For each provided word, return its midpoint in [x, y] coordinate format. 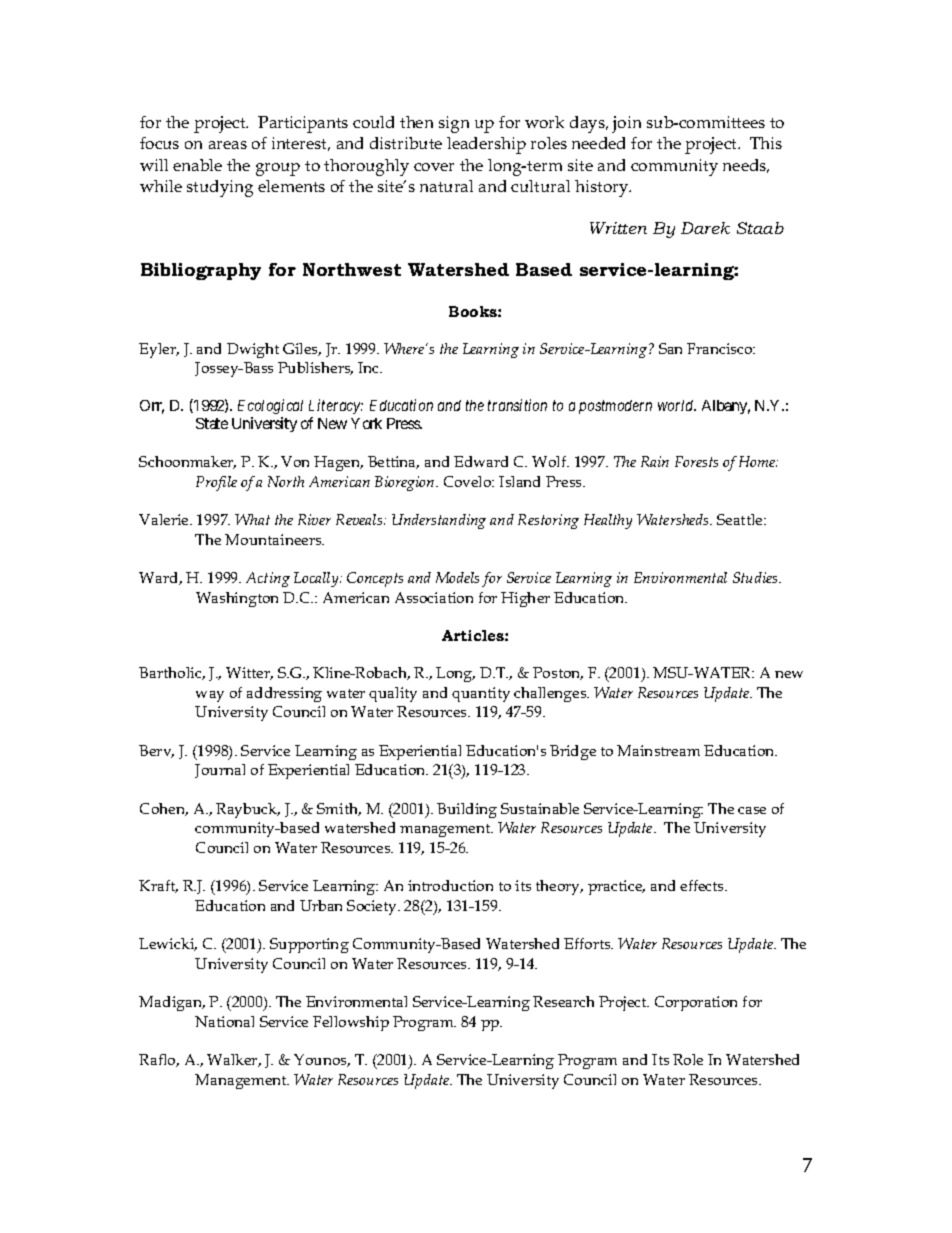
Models [457, 577]
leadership [486, 145]
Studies [757, 577]
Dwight [253, 350]
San [670, 348]
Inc [370, 367]
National [224, 1021]
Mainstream [658, 750]
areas [228, 145]
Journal [220, 771]
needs [746, 166]
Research [563, 1001]
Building [467, 810]
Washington [237, 599]
